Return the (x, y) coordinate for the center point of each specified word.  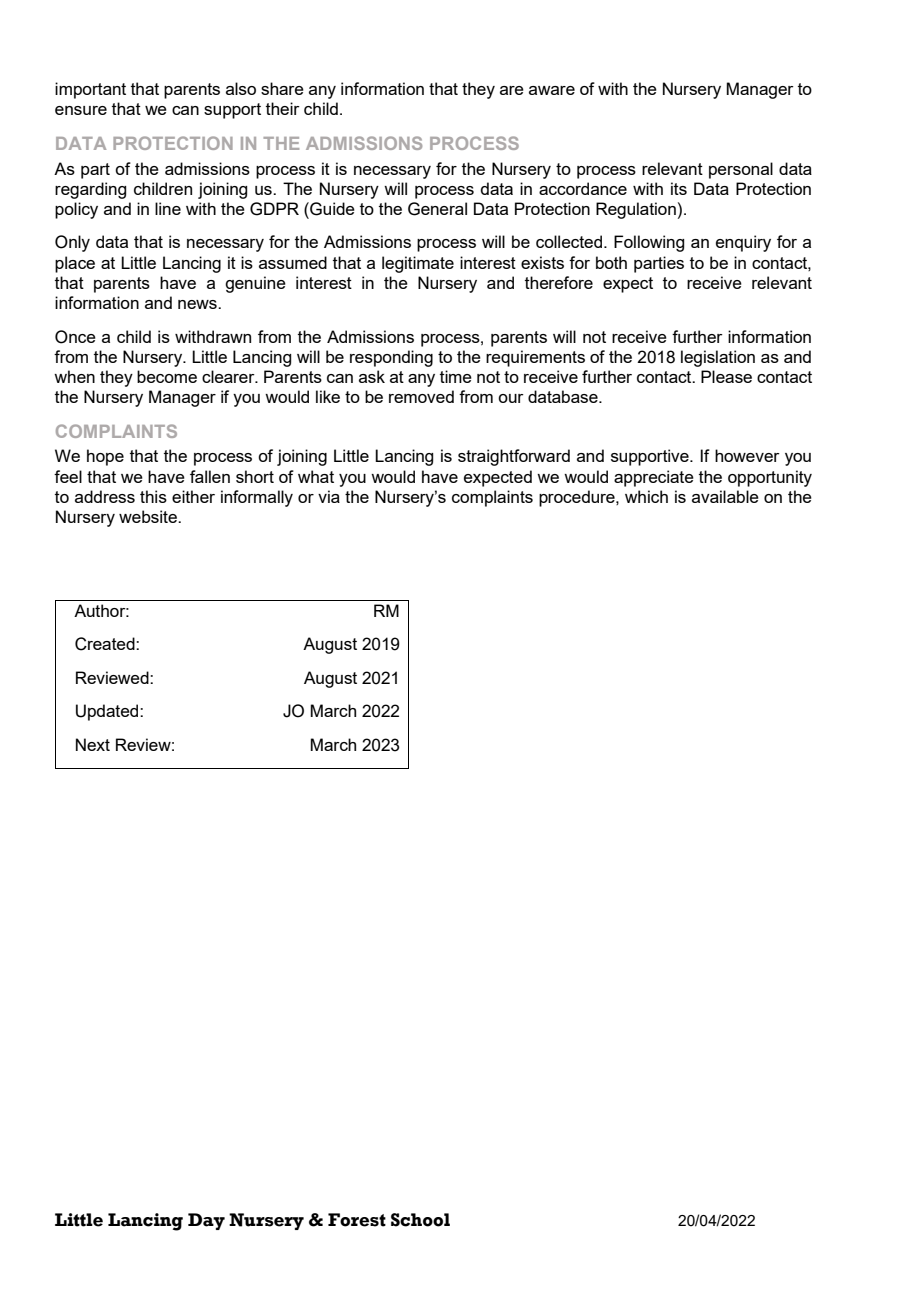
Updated (108, 712)
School (420, 1220)
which (646, 496)
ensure (81, 110)
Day (206, 1221)
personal (741, 170)
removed (421, 396)
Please (726, 376)
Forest (357, 1220)
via (329, 496)
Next (93, 744)
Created (106, 644)
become (167, 376)
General (437, 209)
